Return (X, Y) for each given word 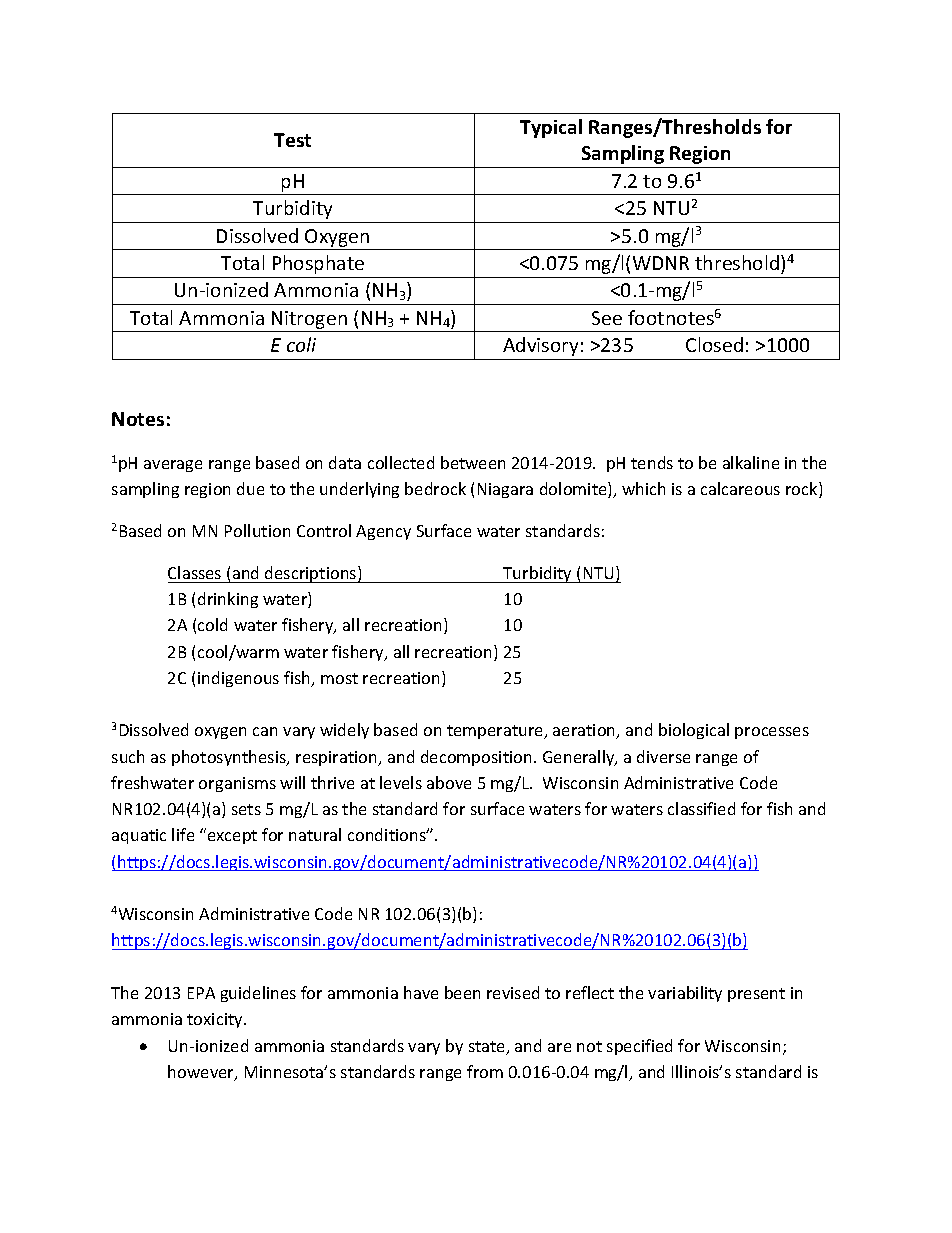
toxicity (216, 1020)
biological (694, 731)
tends (652, 462)
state (488, 1048)
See (607, 318)
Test (292, 140)
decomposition (476, 758)
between (473, 462)
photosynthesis (230, 758)
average (173, 466)
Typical (551, 128)
